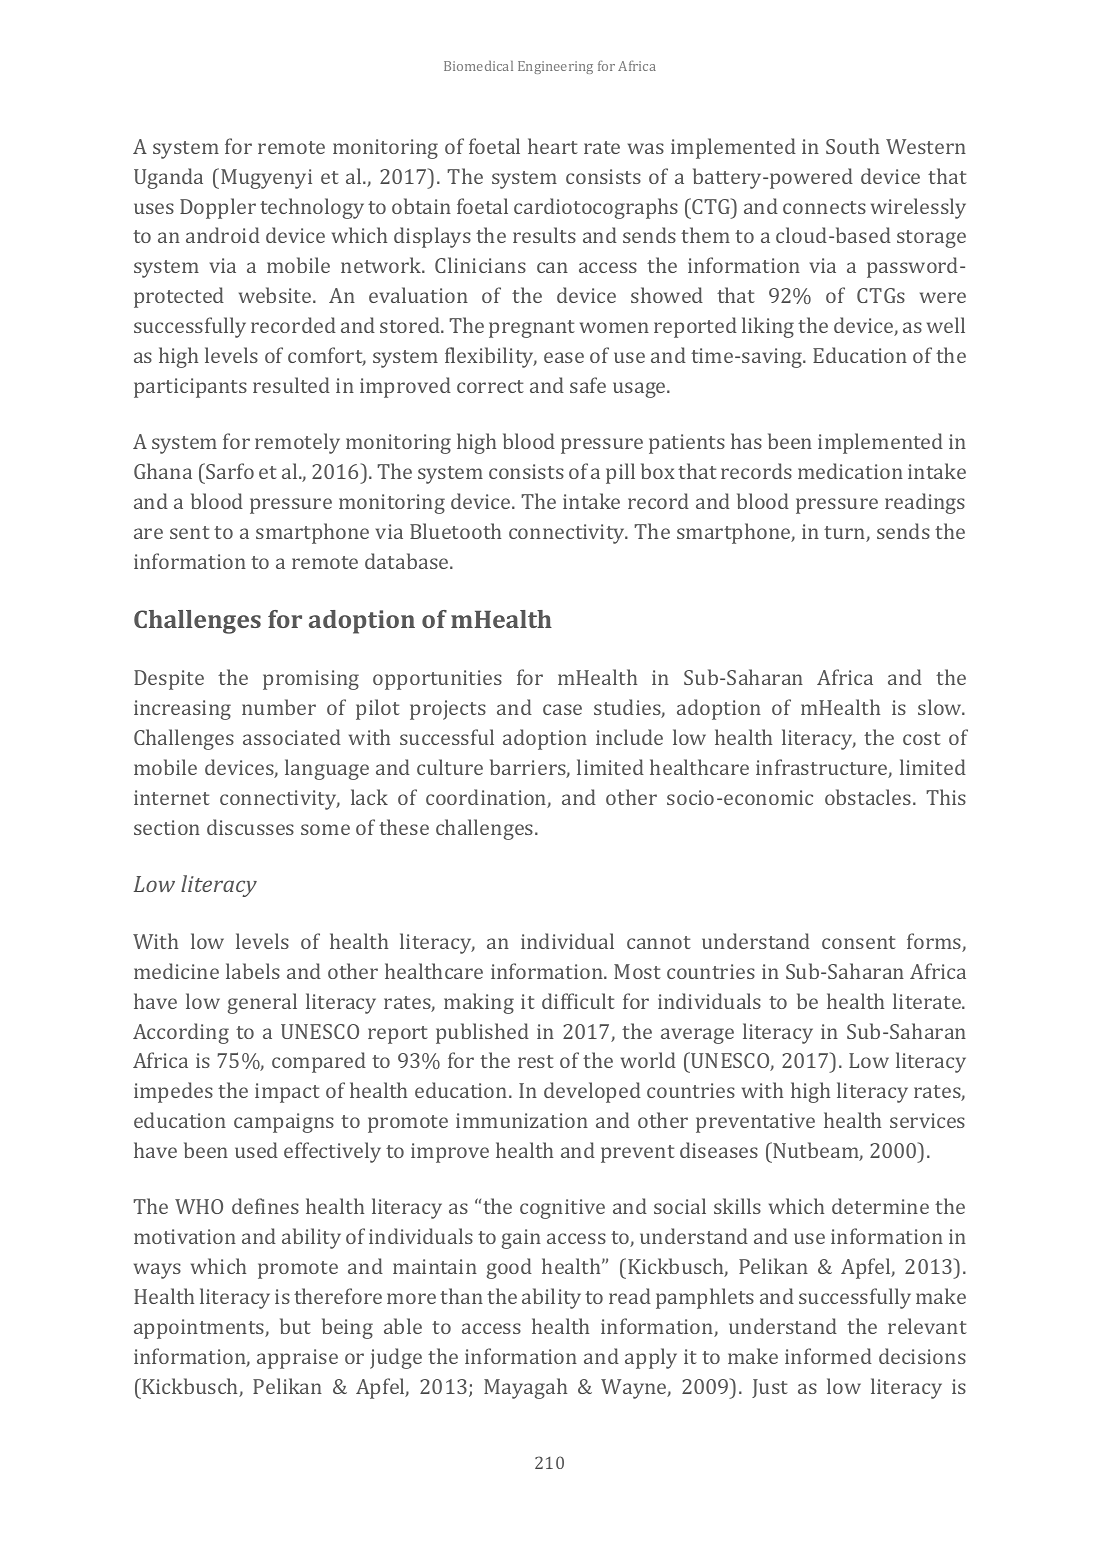  Describe the element at coordinates (168, 178) in the screenshot. I see `Uganda` at that location.
